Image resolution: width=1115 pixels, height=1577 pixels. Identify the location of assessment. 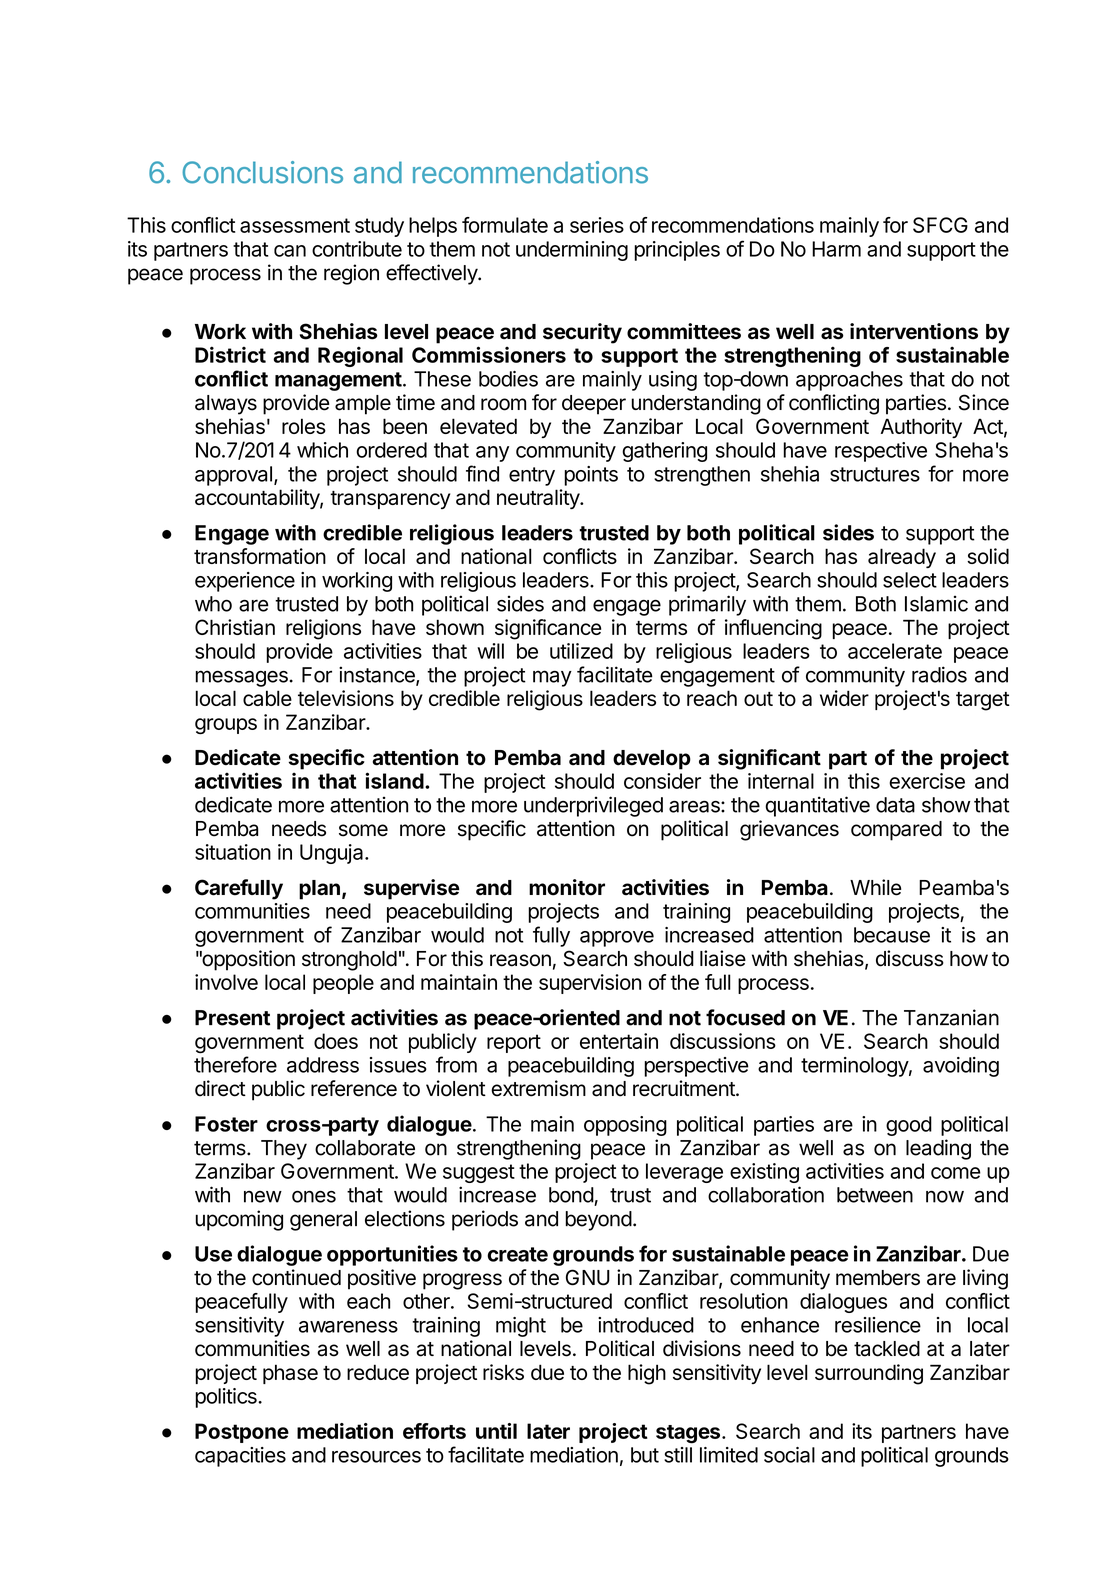
(295, 225).
